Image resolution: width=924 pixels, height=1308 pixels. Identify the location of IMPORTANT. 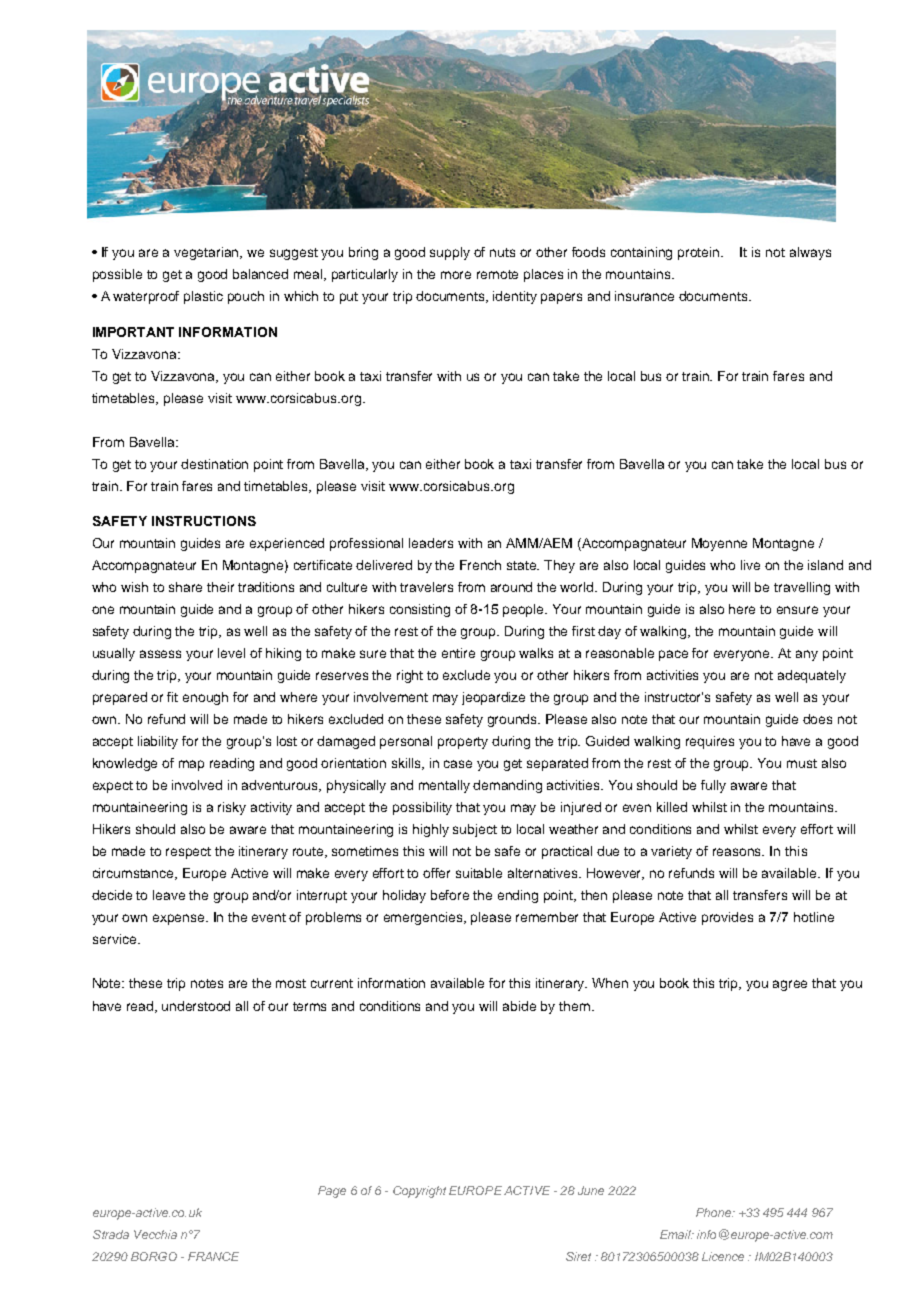
(133, 332).
